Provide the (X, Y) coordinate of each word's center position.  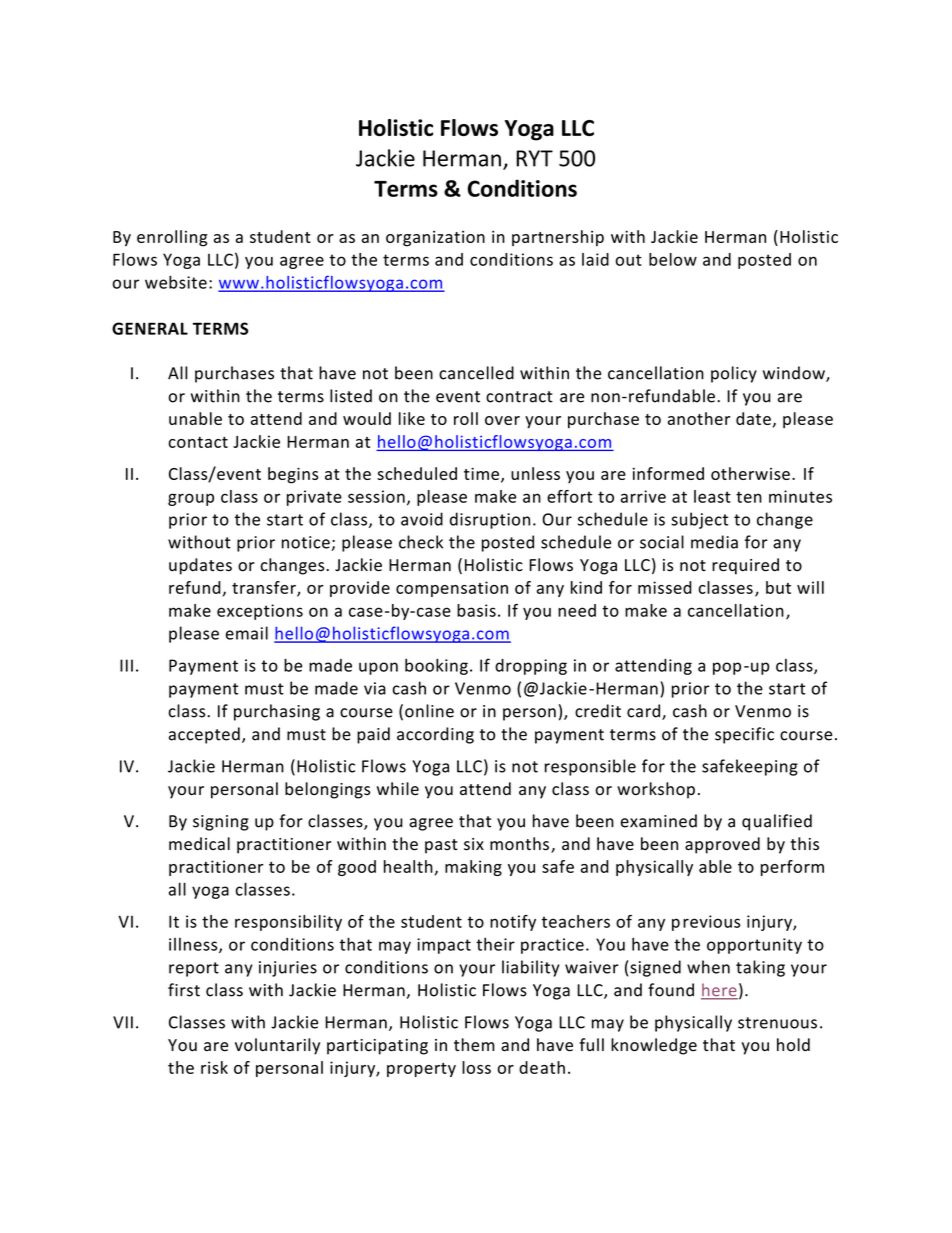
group (191, 499)
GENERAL (150, 328)
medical (199, 844)
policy (734, 374)
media (714, 542)
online (429, 711)
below (673, 259)
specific (744, 735)
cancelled (476, 373)
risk (214, 1067)
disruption (490, 520)
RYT (534, 158)
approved (722, 845)
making (473, 868)
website (176, 282)
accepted (204, 735)
